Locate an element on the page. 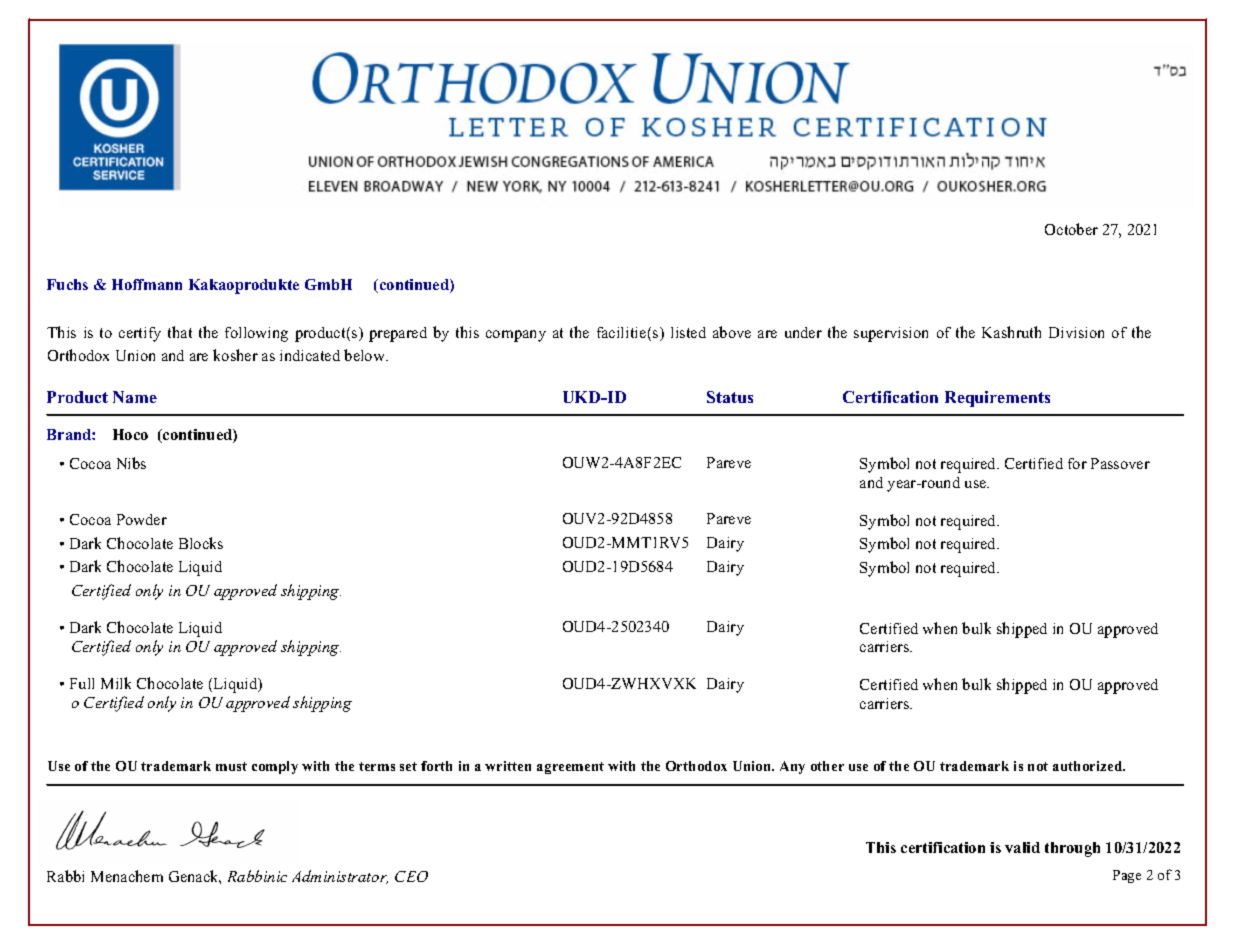 This document has width=1233, height=952. October is located at coordinates (1071, 229).
